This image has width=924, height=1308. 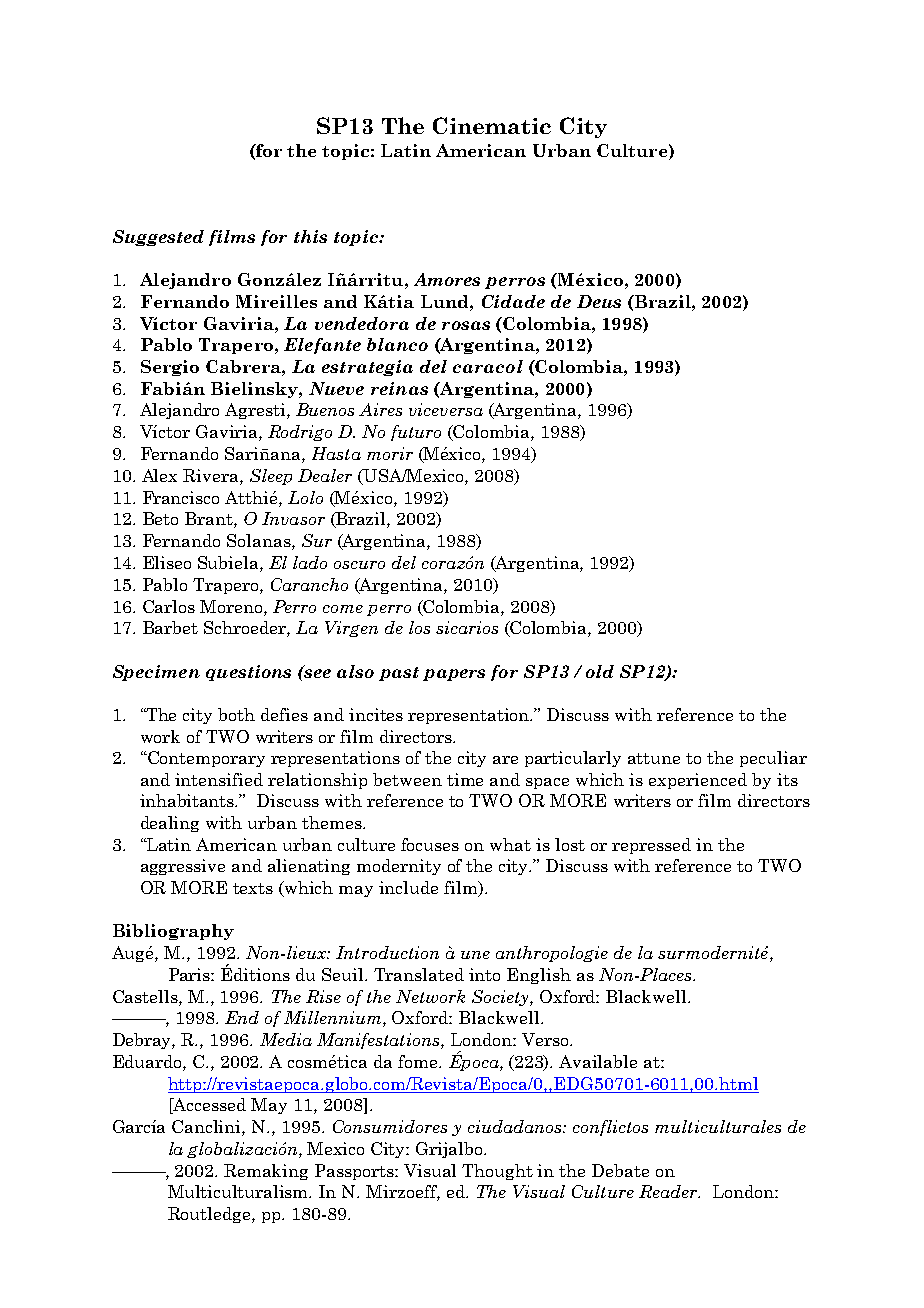 What do you see at coordinates (158, 238) in the image?
I see `Suggested` at bounding box center [158, 238].
